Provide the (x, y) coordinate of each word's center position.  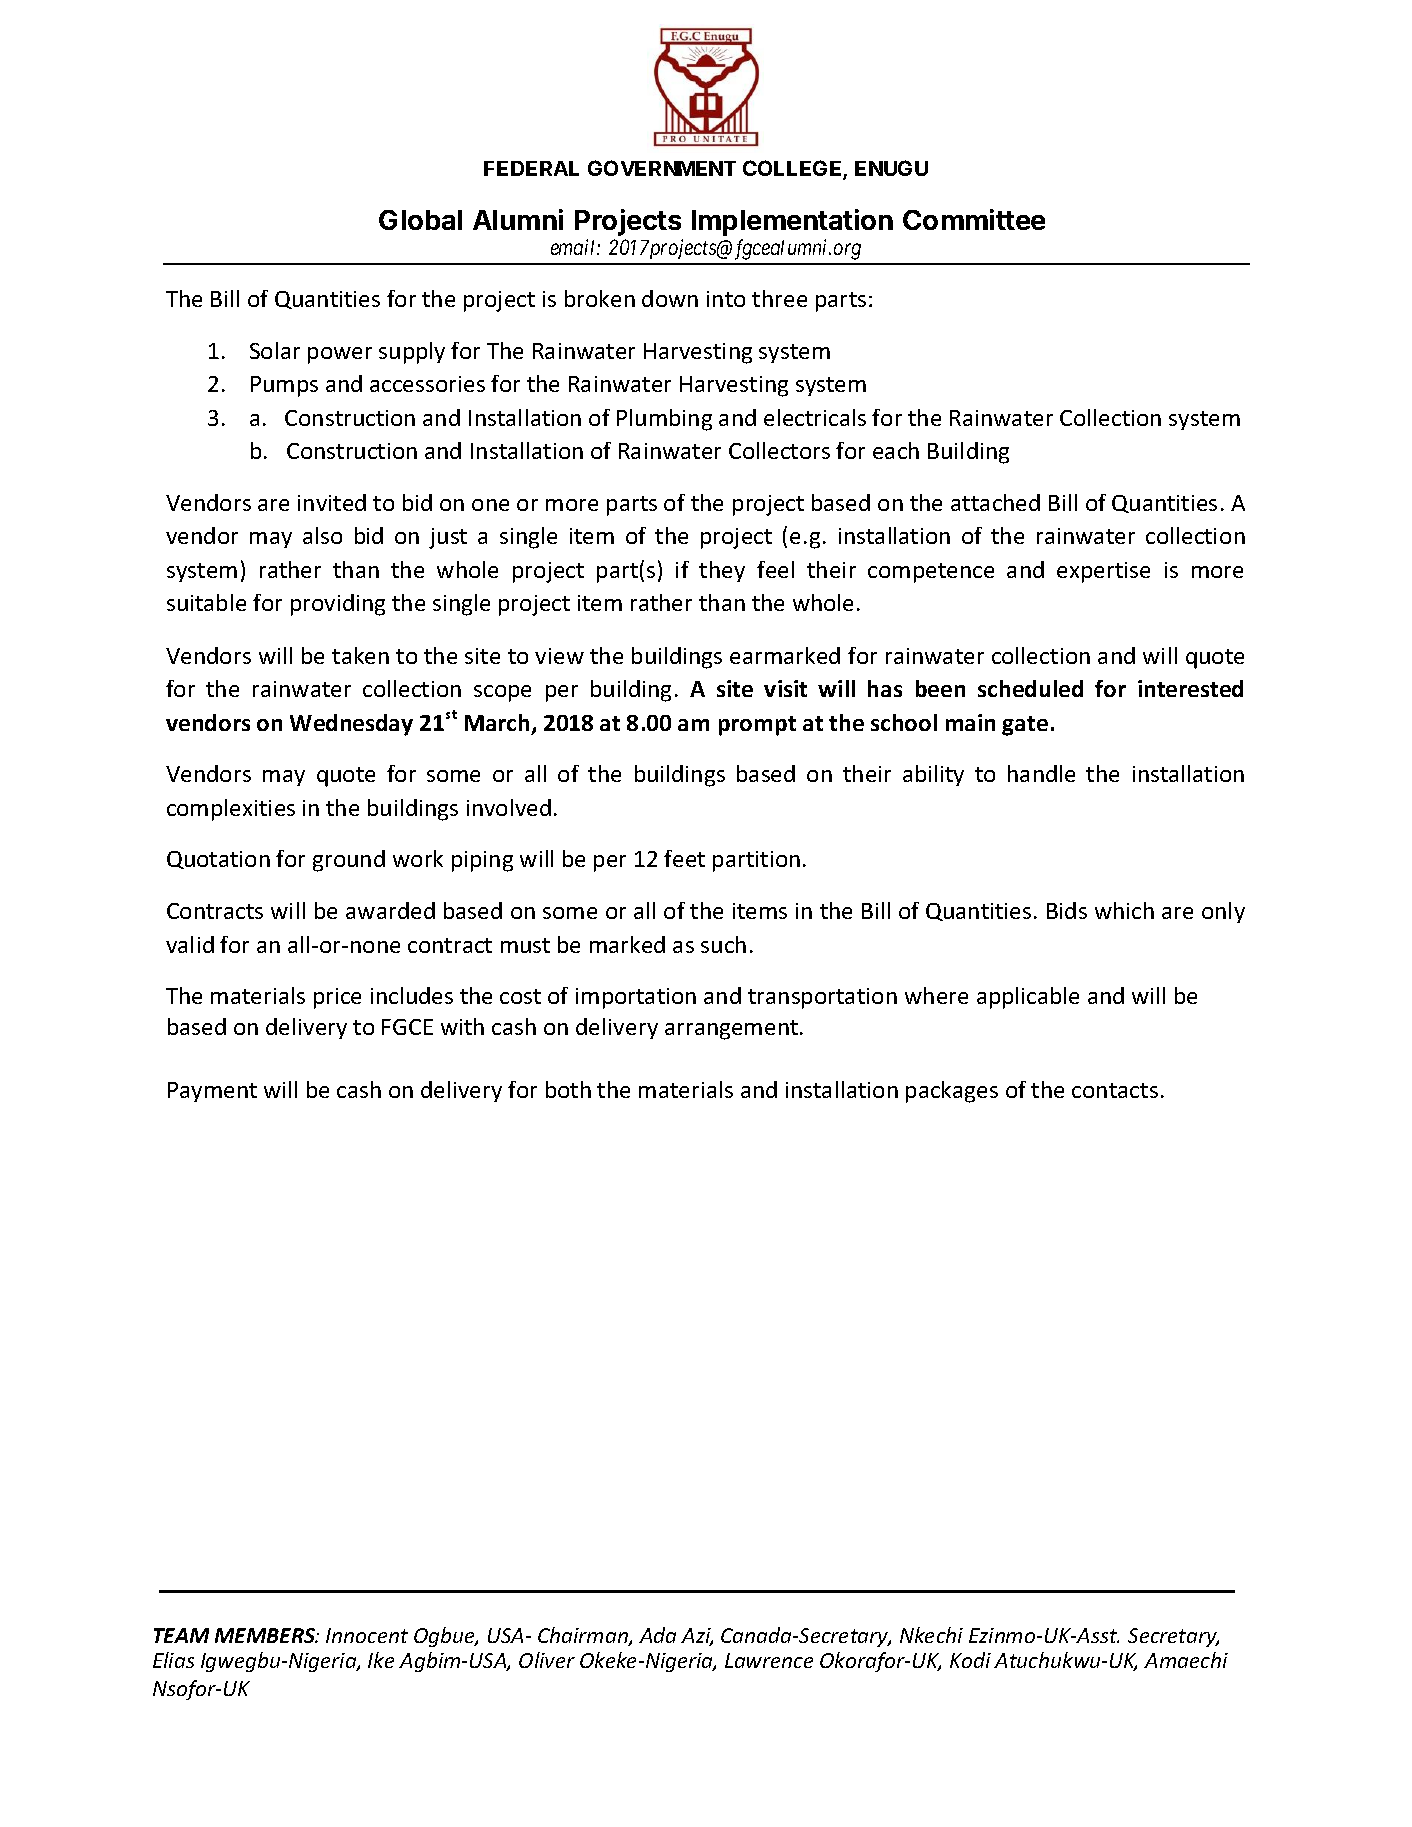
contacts (1115, 1090)
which (1124, 910)
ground (349, 861)
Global (420, 220)
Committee (974, 219)
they (722, 571)
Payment (212, 1092)
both (568, 1089)
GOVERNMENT (662, 168)
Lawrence (769, 1660)
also (322, 535)
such (723, 944)
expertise (1103, 572)
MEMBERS (266, 1635)
